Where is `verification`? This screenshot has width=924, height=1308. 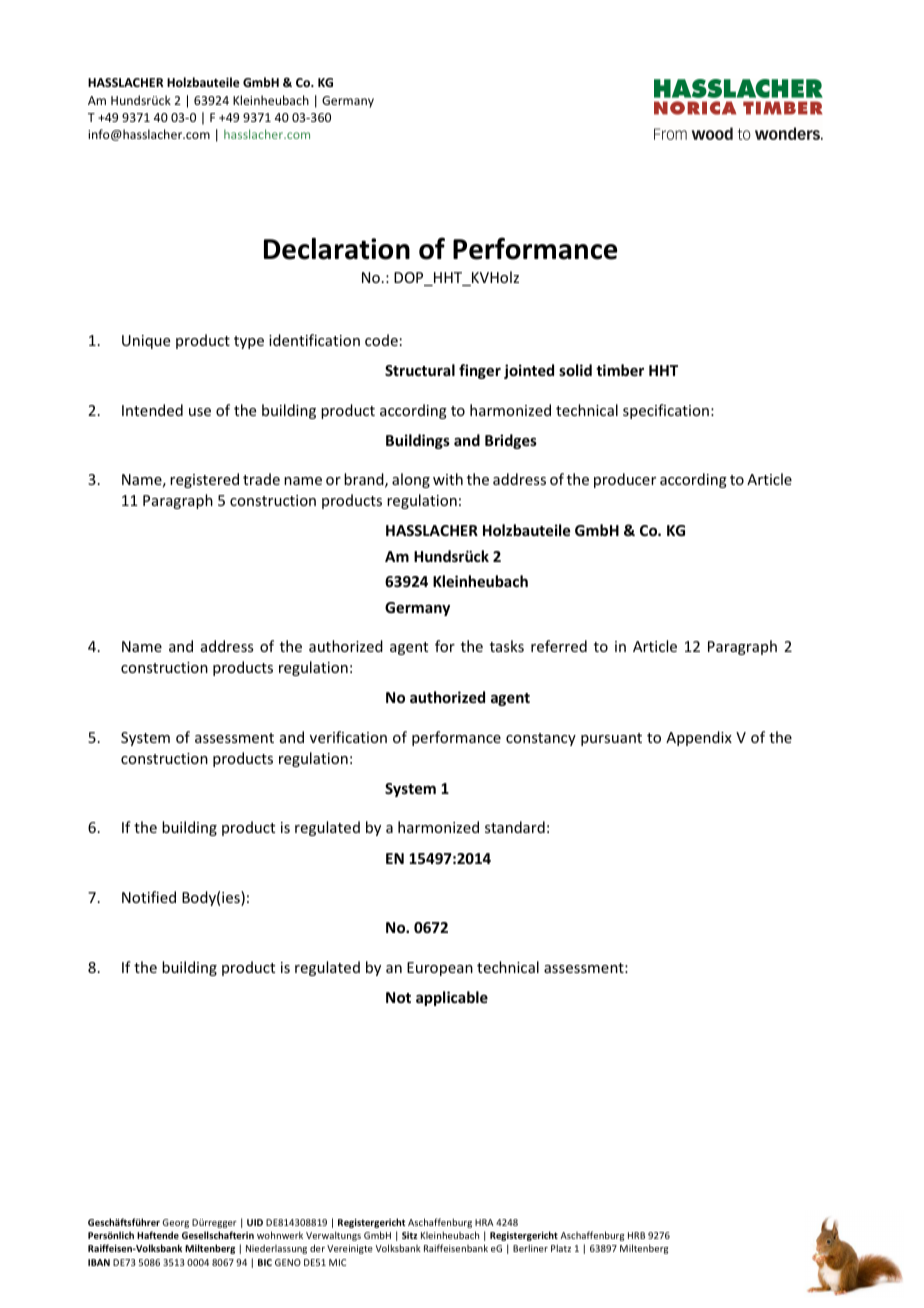
verification is located at coordinates (348, 737).
